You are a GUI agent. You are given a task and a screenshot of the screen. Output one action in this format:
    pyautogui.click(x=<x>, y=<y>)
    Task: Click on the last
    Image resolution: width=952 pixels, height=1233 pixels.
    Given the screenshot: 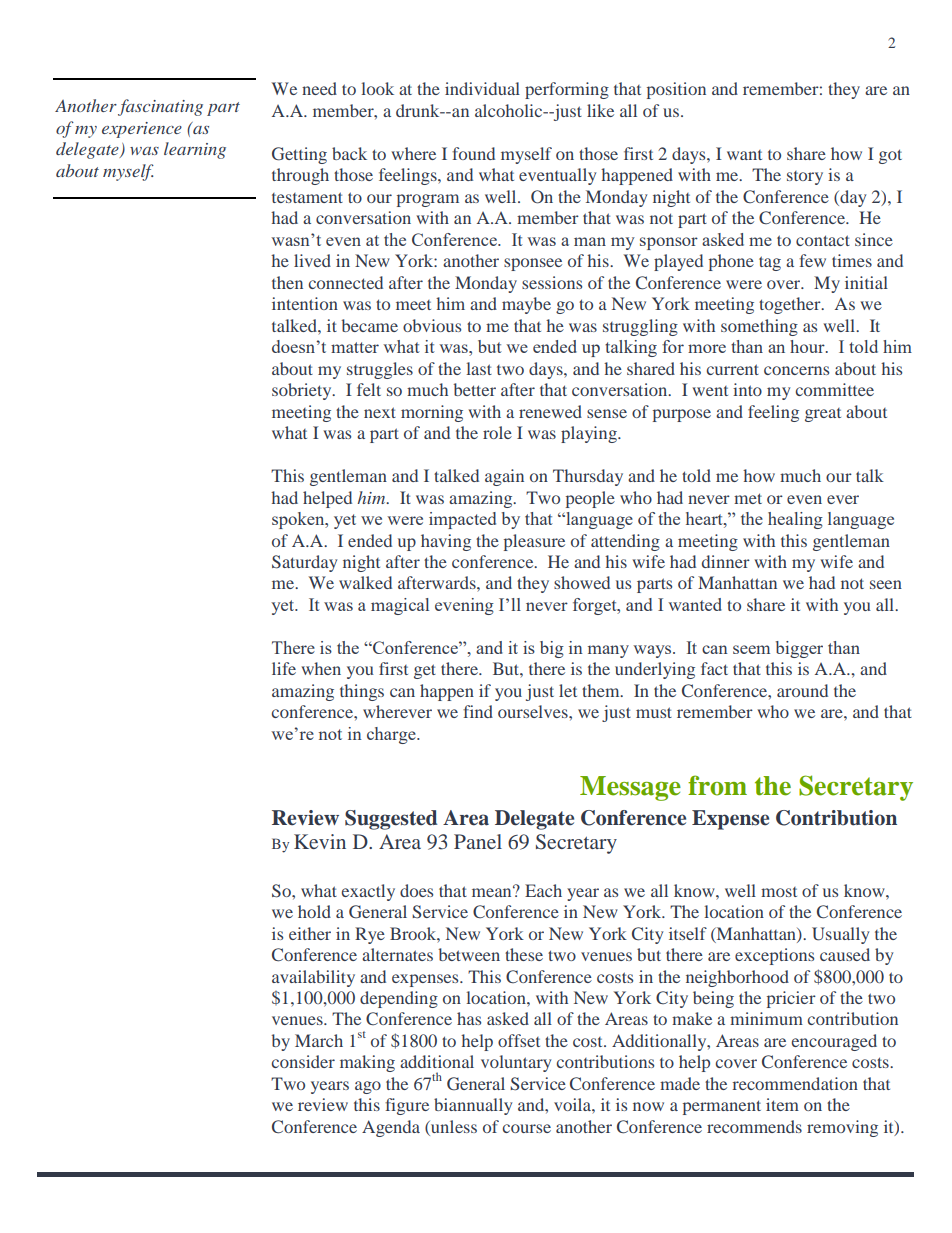 What is the action you would take?
    pyautogui.click(x=479, y=368)
